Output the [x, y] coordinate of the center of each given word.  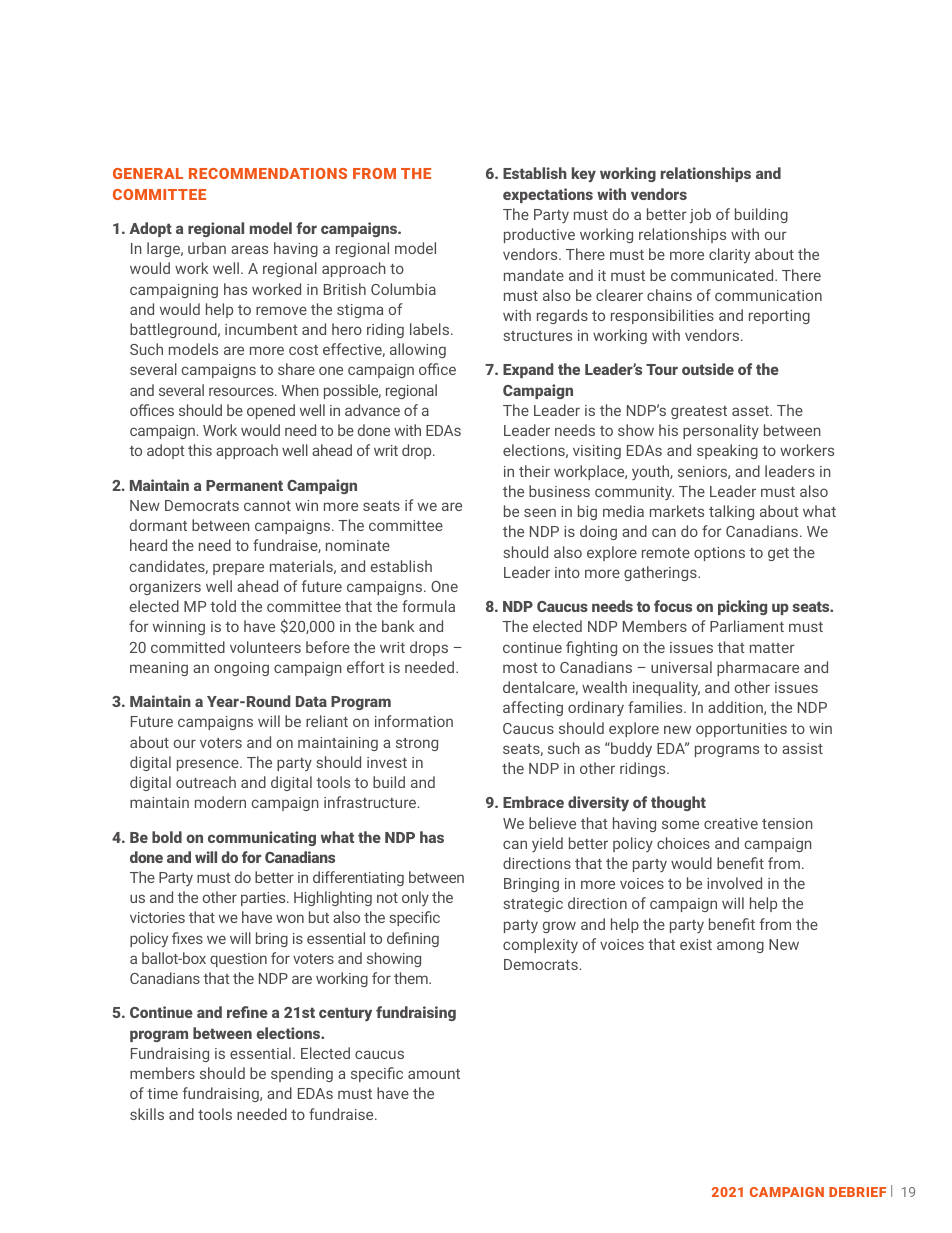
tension [787, 823]
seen [540, 512]
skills [147, 1114]
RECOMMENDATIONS [268, 173]
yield [547, 844]
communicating [262, 838]
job [700, 216]
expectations [548, 195]
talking [731, 512]
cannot [267, 506]
